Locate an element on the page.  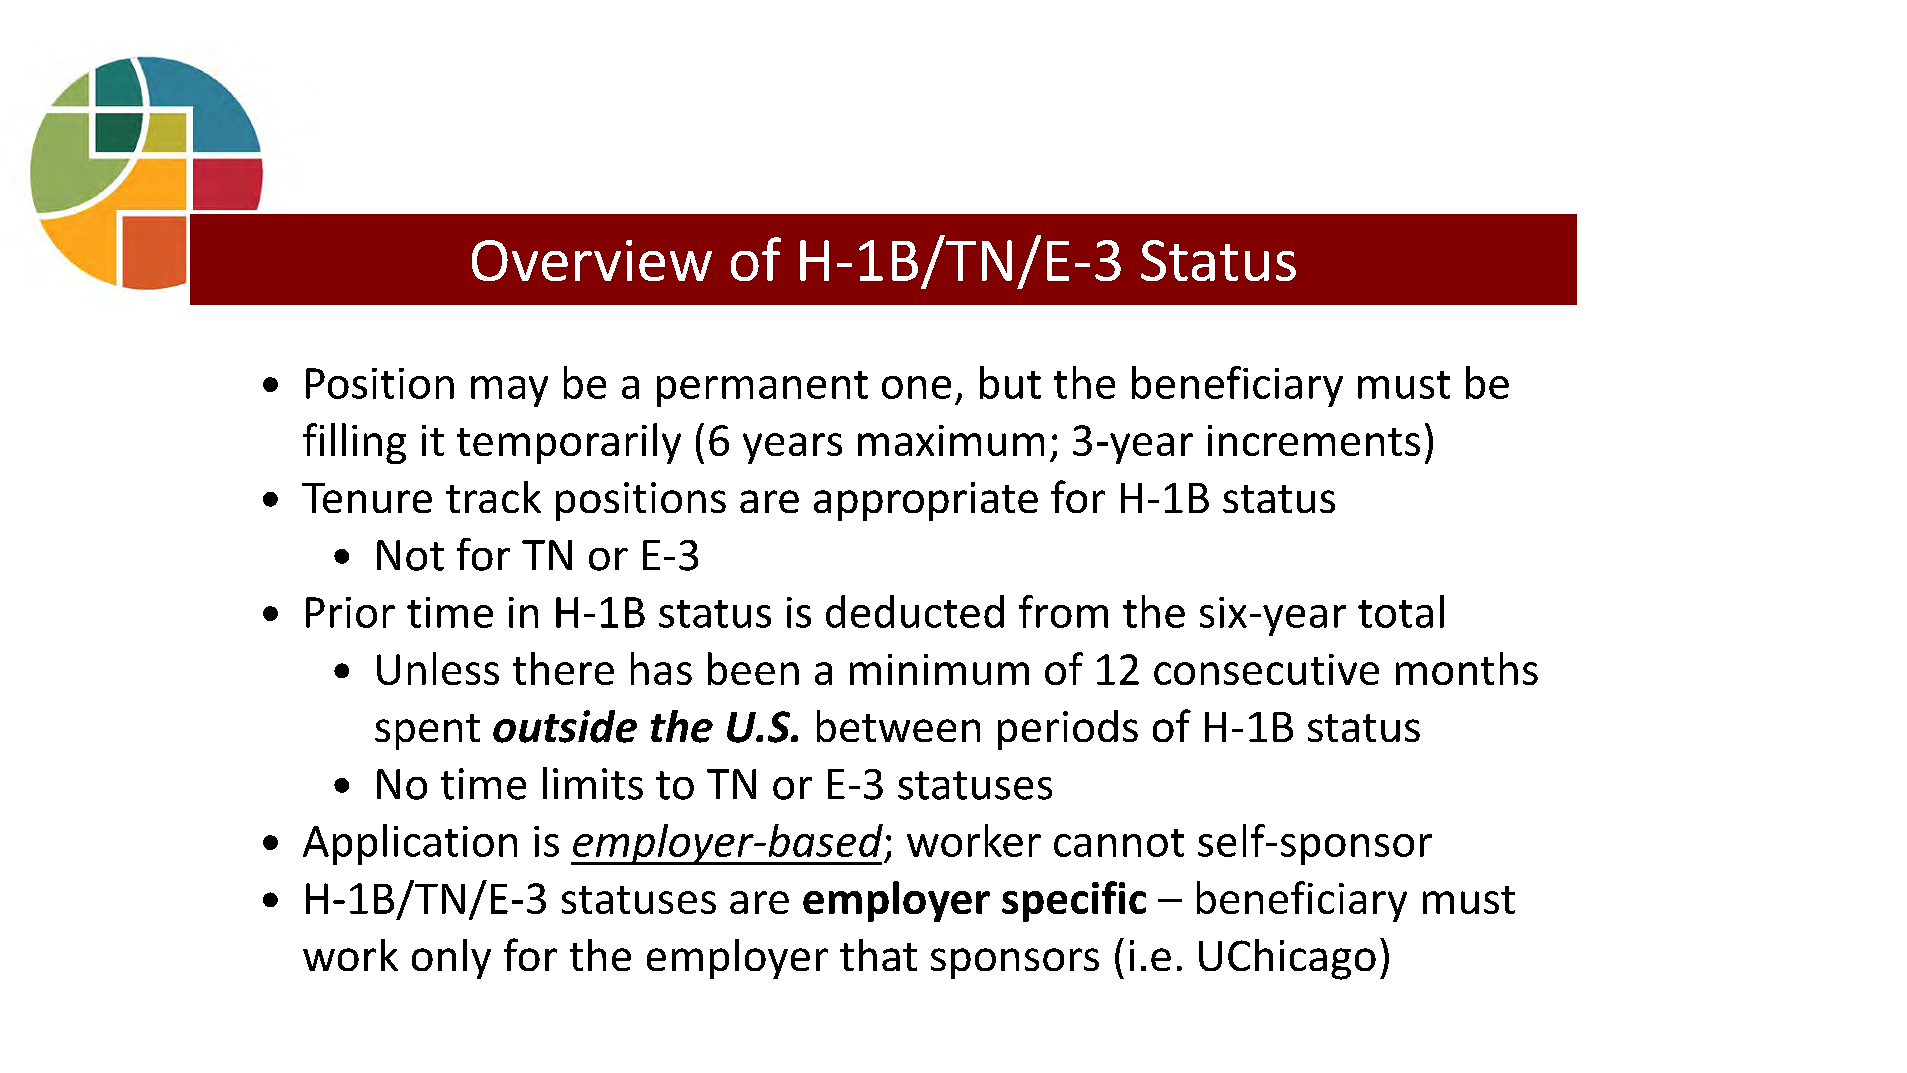
maximum is located at coordinates (951, 440).
